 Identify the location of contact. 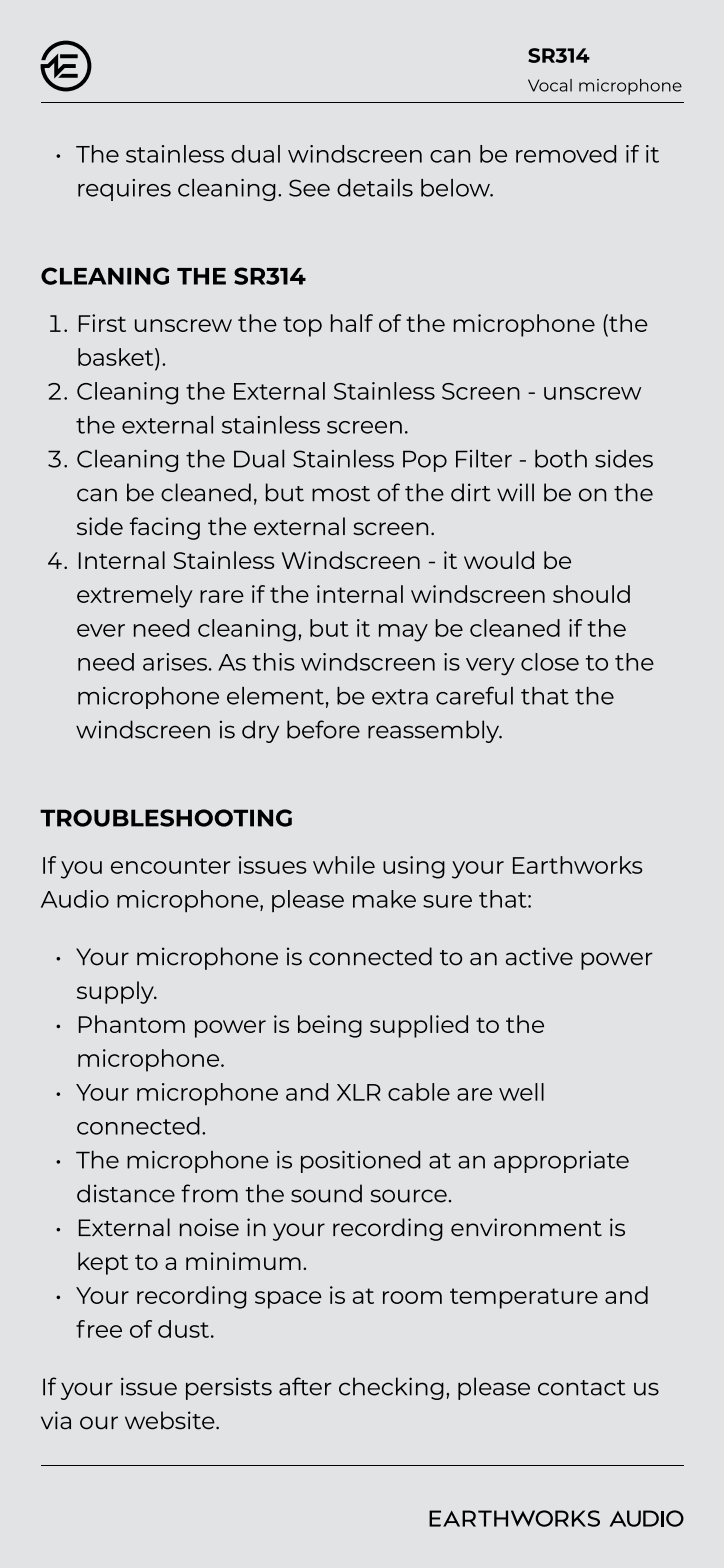
(582, 1388).
